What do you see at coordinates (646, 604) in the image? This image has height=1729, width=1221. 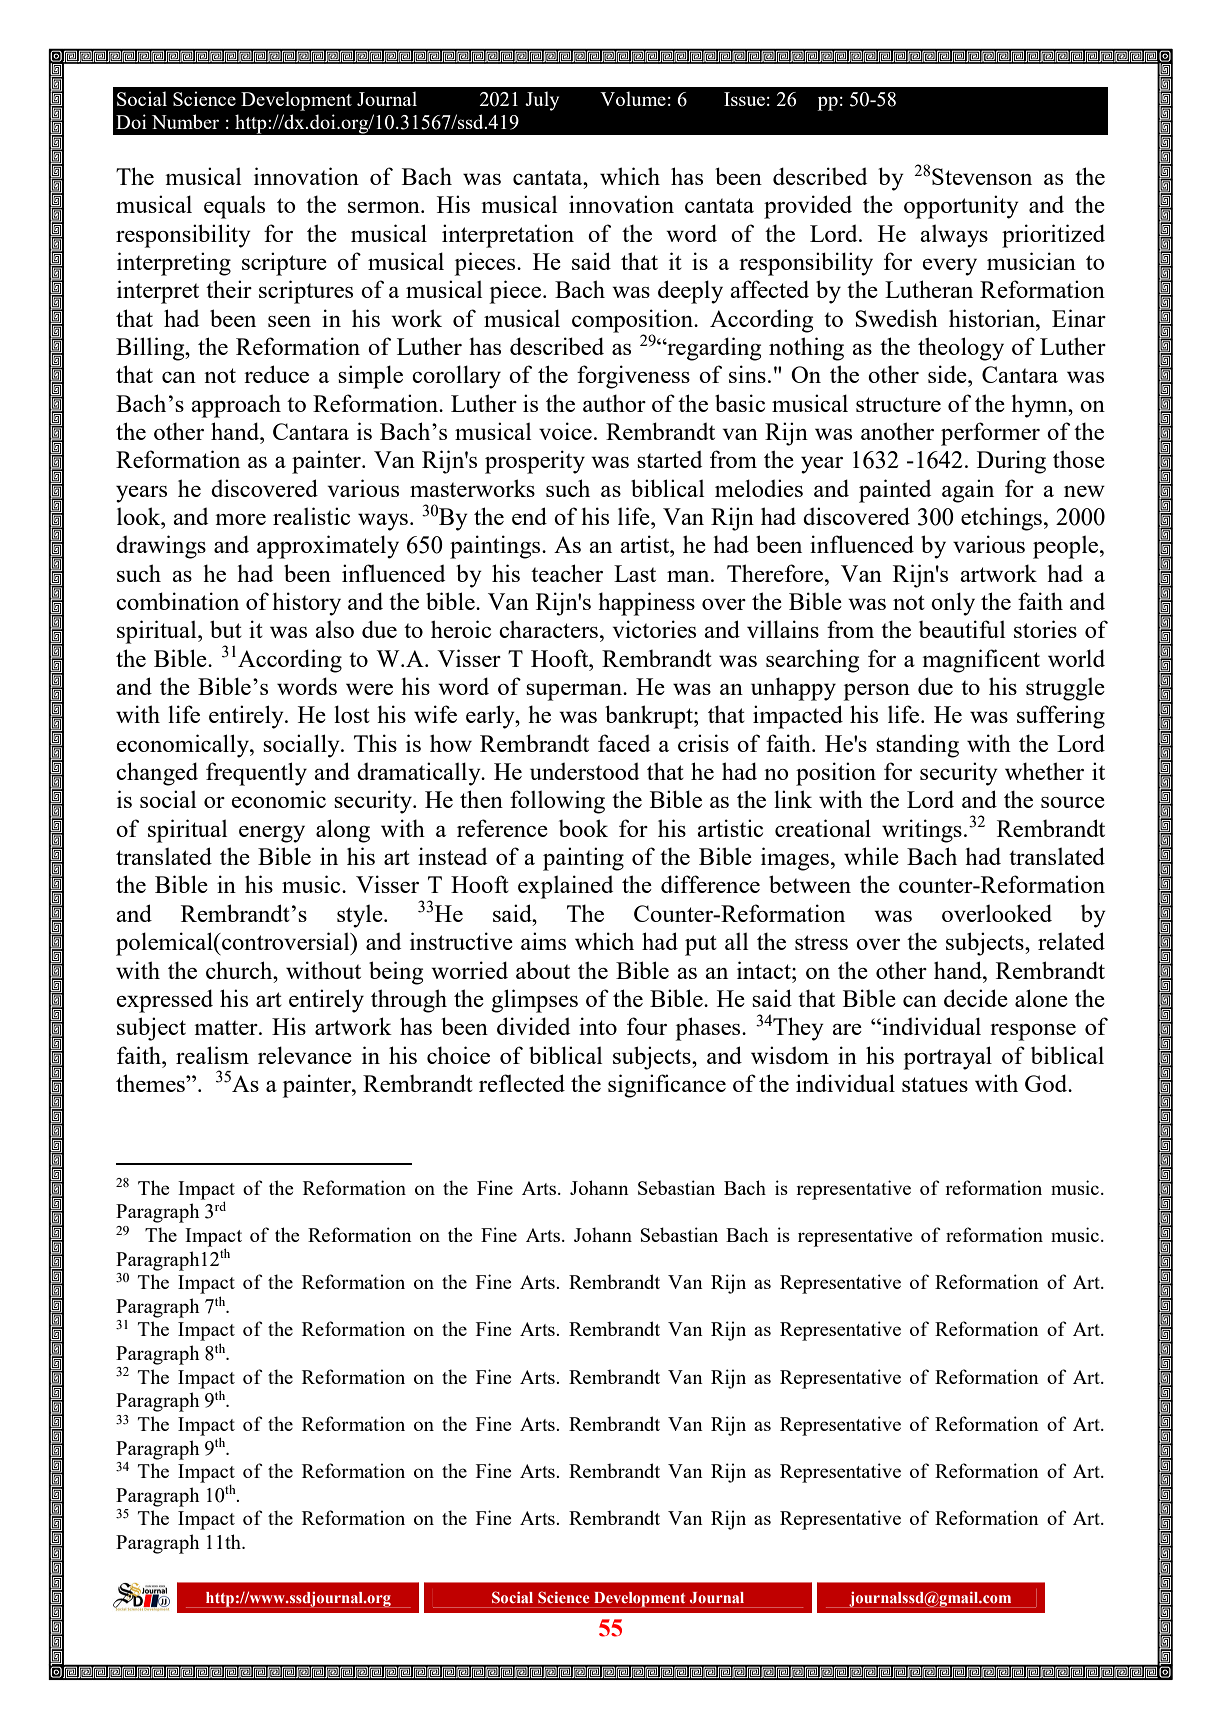 I see `happiness` at bounding box center [646, 604].
